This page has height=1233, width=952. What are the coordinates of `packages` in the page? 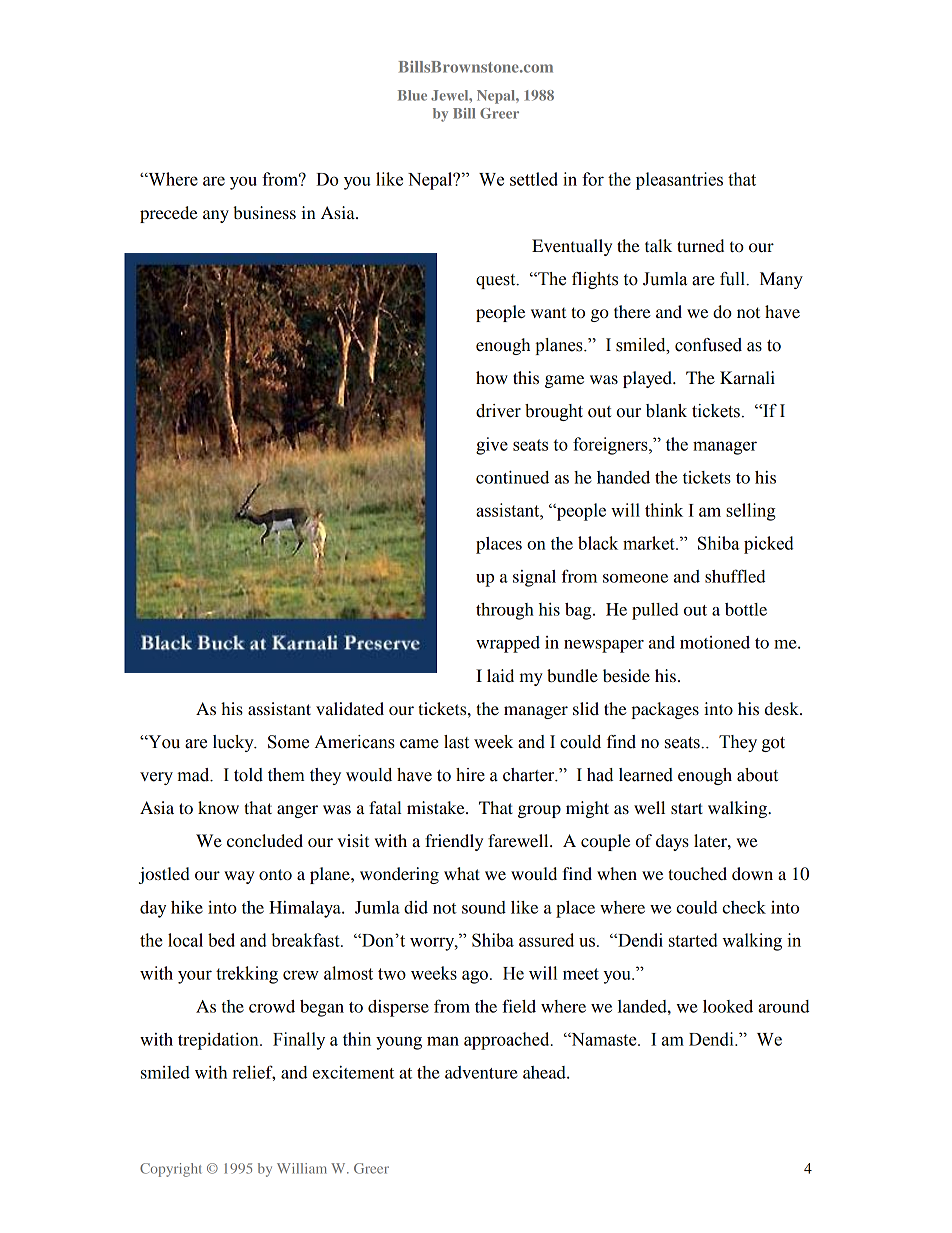 It's located at (665, 710).
